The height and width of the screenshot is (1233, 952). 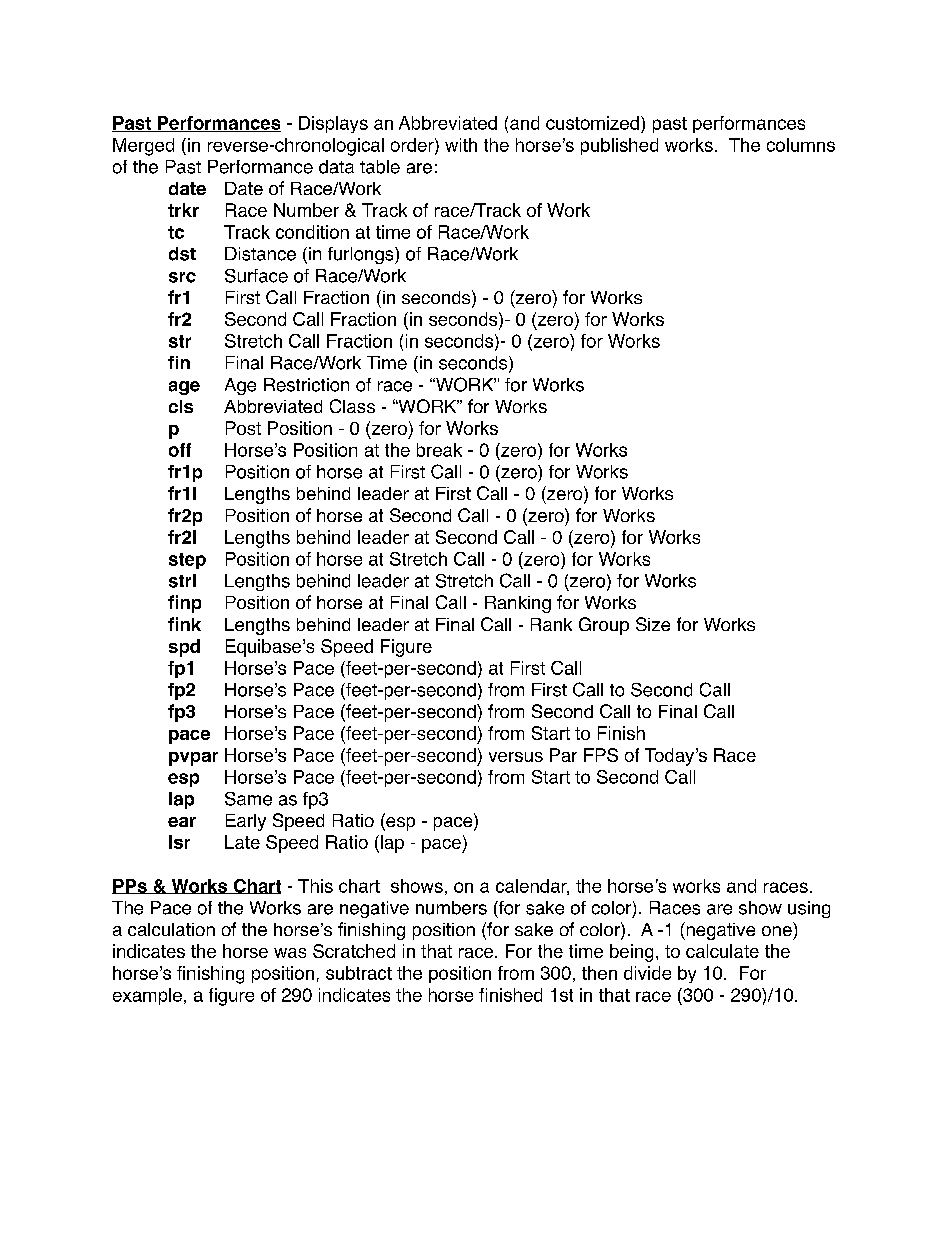 I want to click on was, so click(x=290, y=953).
